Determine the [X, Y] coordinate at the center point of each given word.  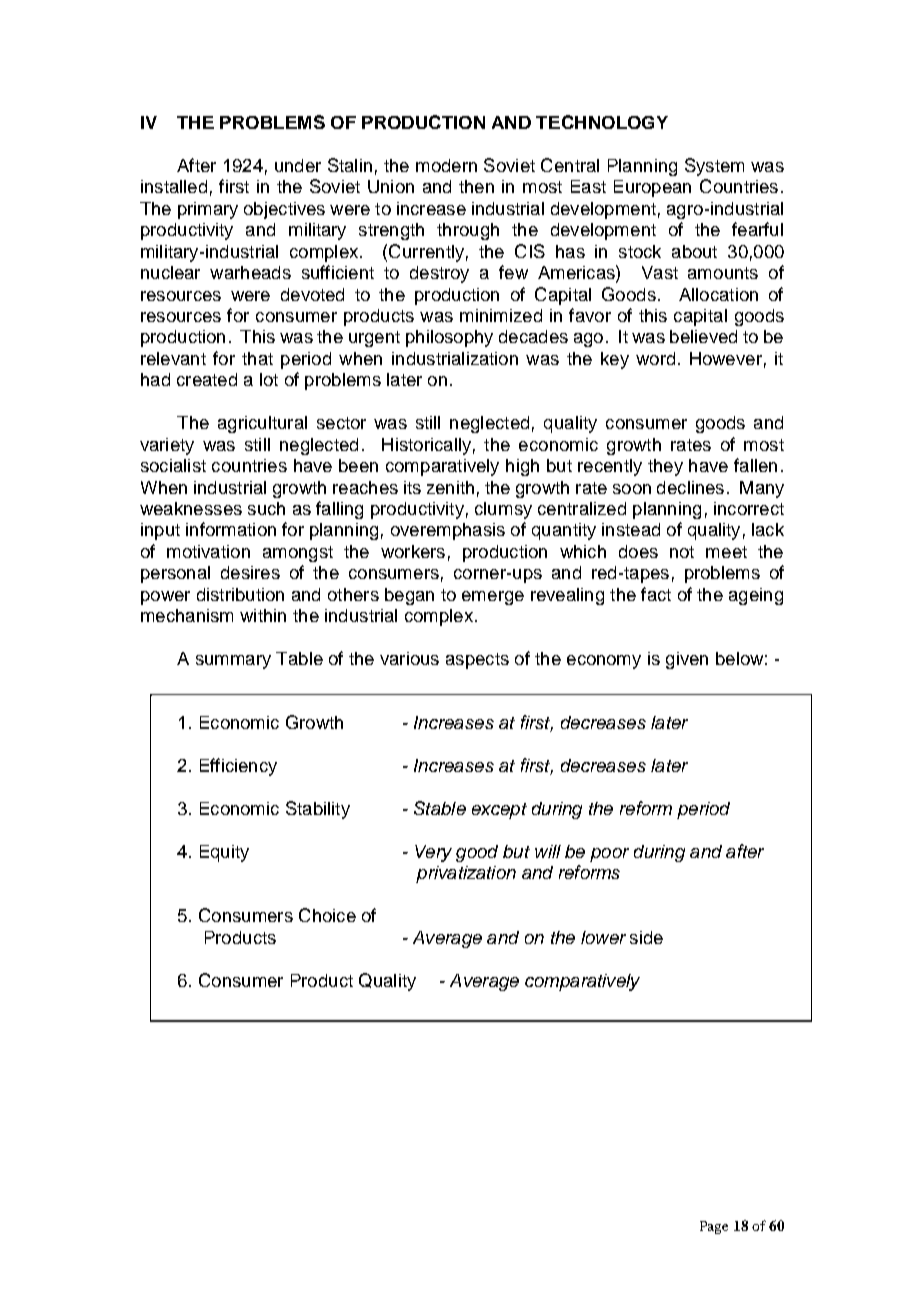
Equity [224, 853]
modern [446, 165]
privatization [466, 874]
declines [690, 487]
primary [208, 210]
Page [714, 1227]
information [231, 529]
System [714, 167]
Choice [327, 915]
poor [609, 855]
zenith [450, 487]
